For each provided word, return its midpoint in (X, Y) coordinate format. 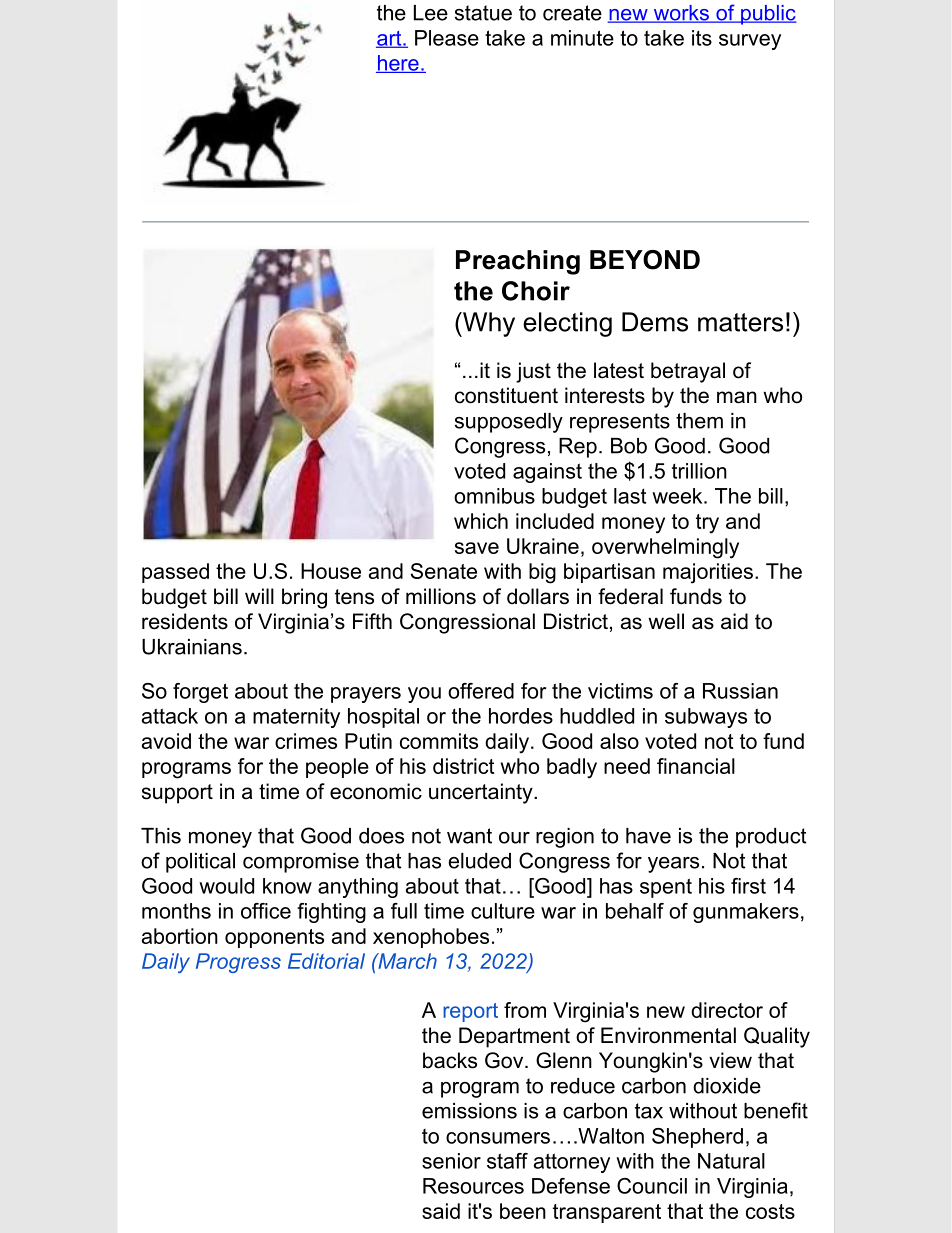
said (441, 1211)
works (681, 14)
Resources (473, 1186)
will (259, 596)
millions (441, 596)
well (666, 621)
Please (447, 38)
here (398, 64)
